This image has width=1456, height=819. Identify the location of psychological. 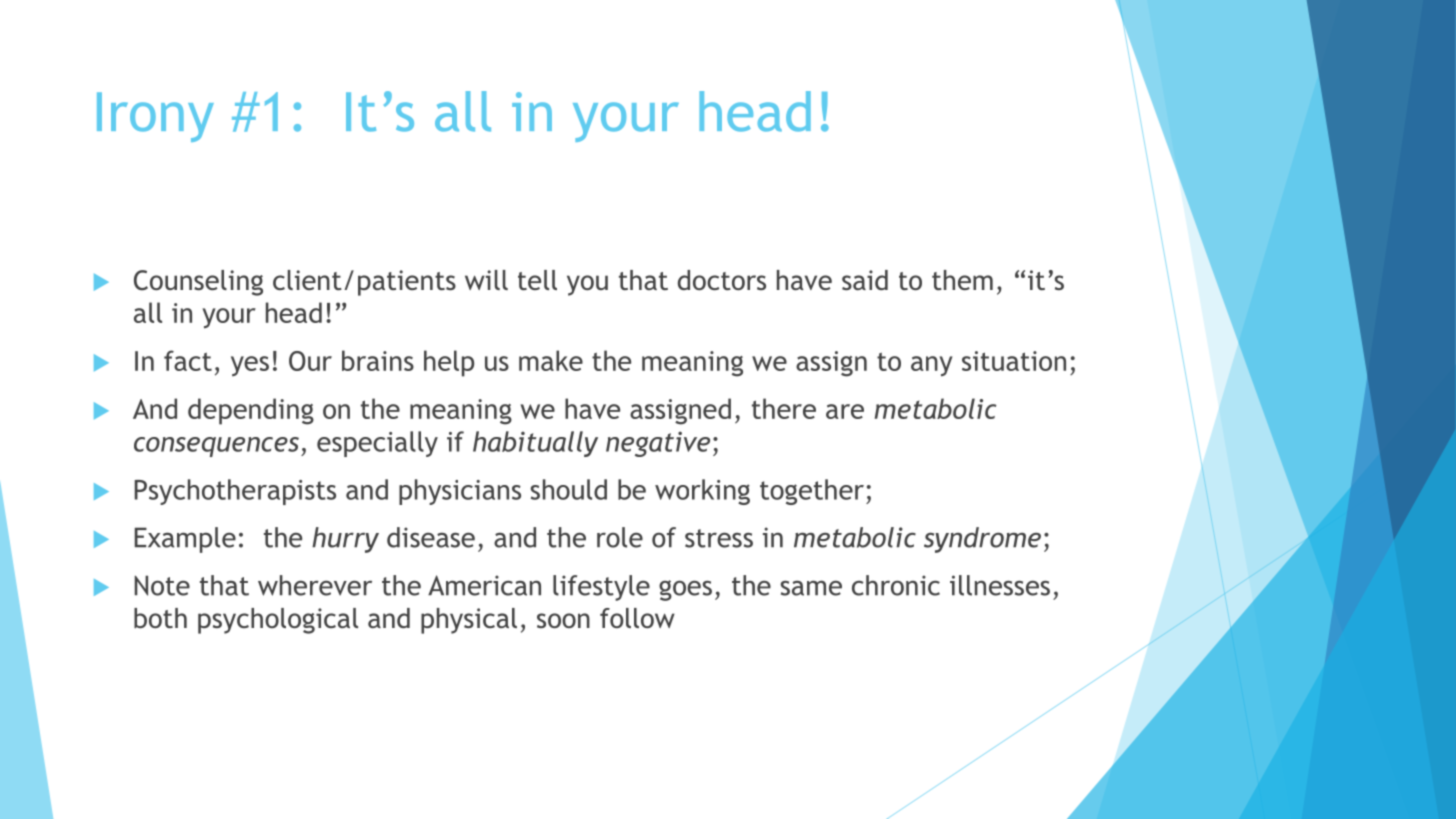
(278, 621).
